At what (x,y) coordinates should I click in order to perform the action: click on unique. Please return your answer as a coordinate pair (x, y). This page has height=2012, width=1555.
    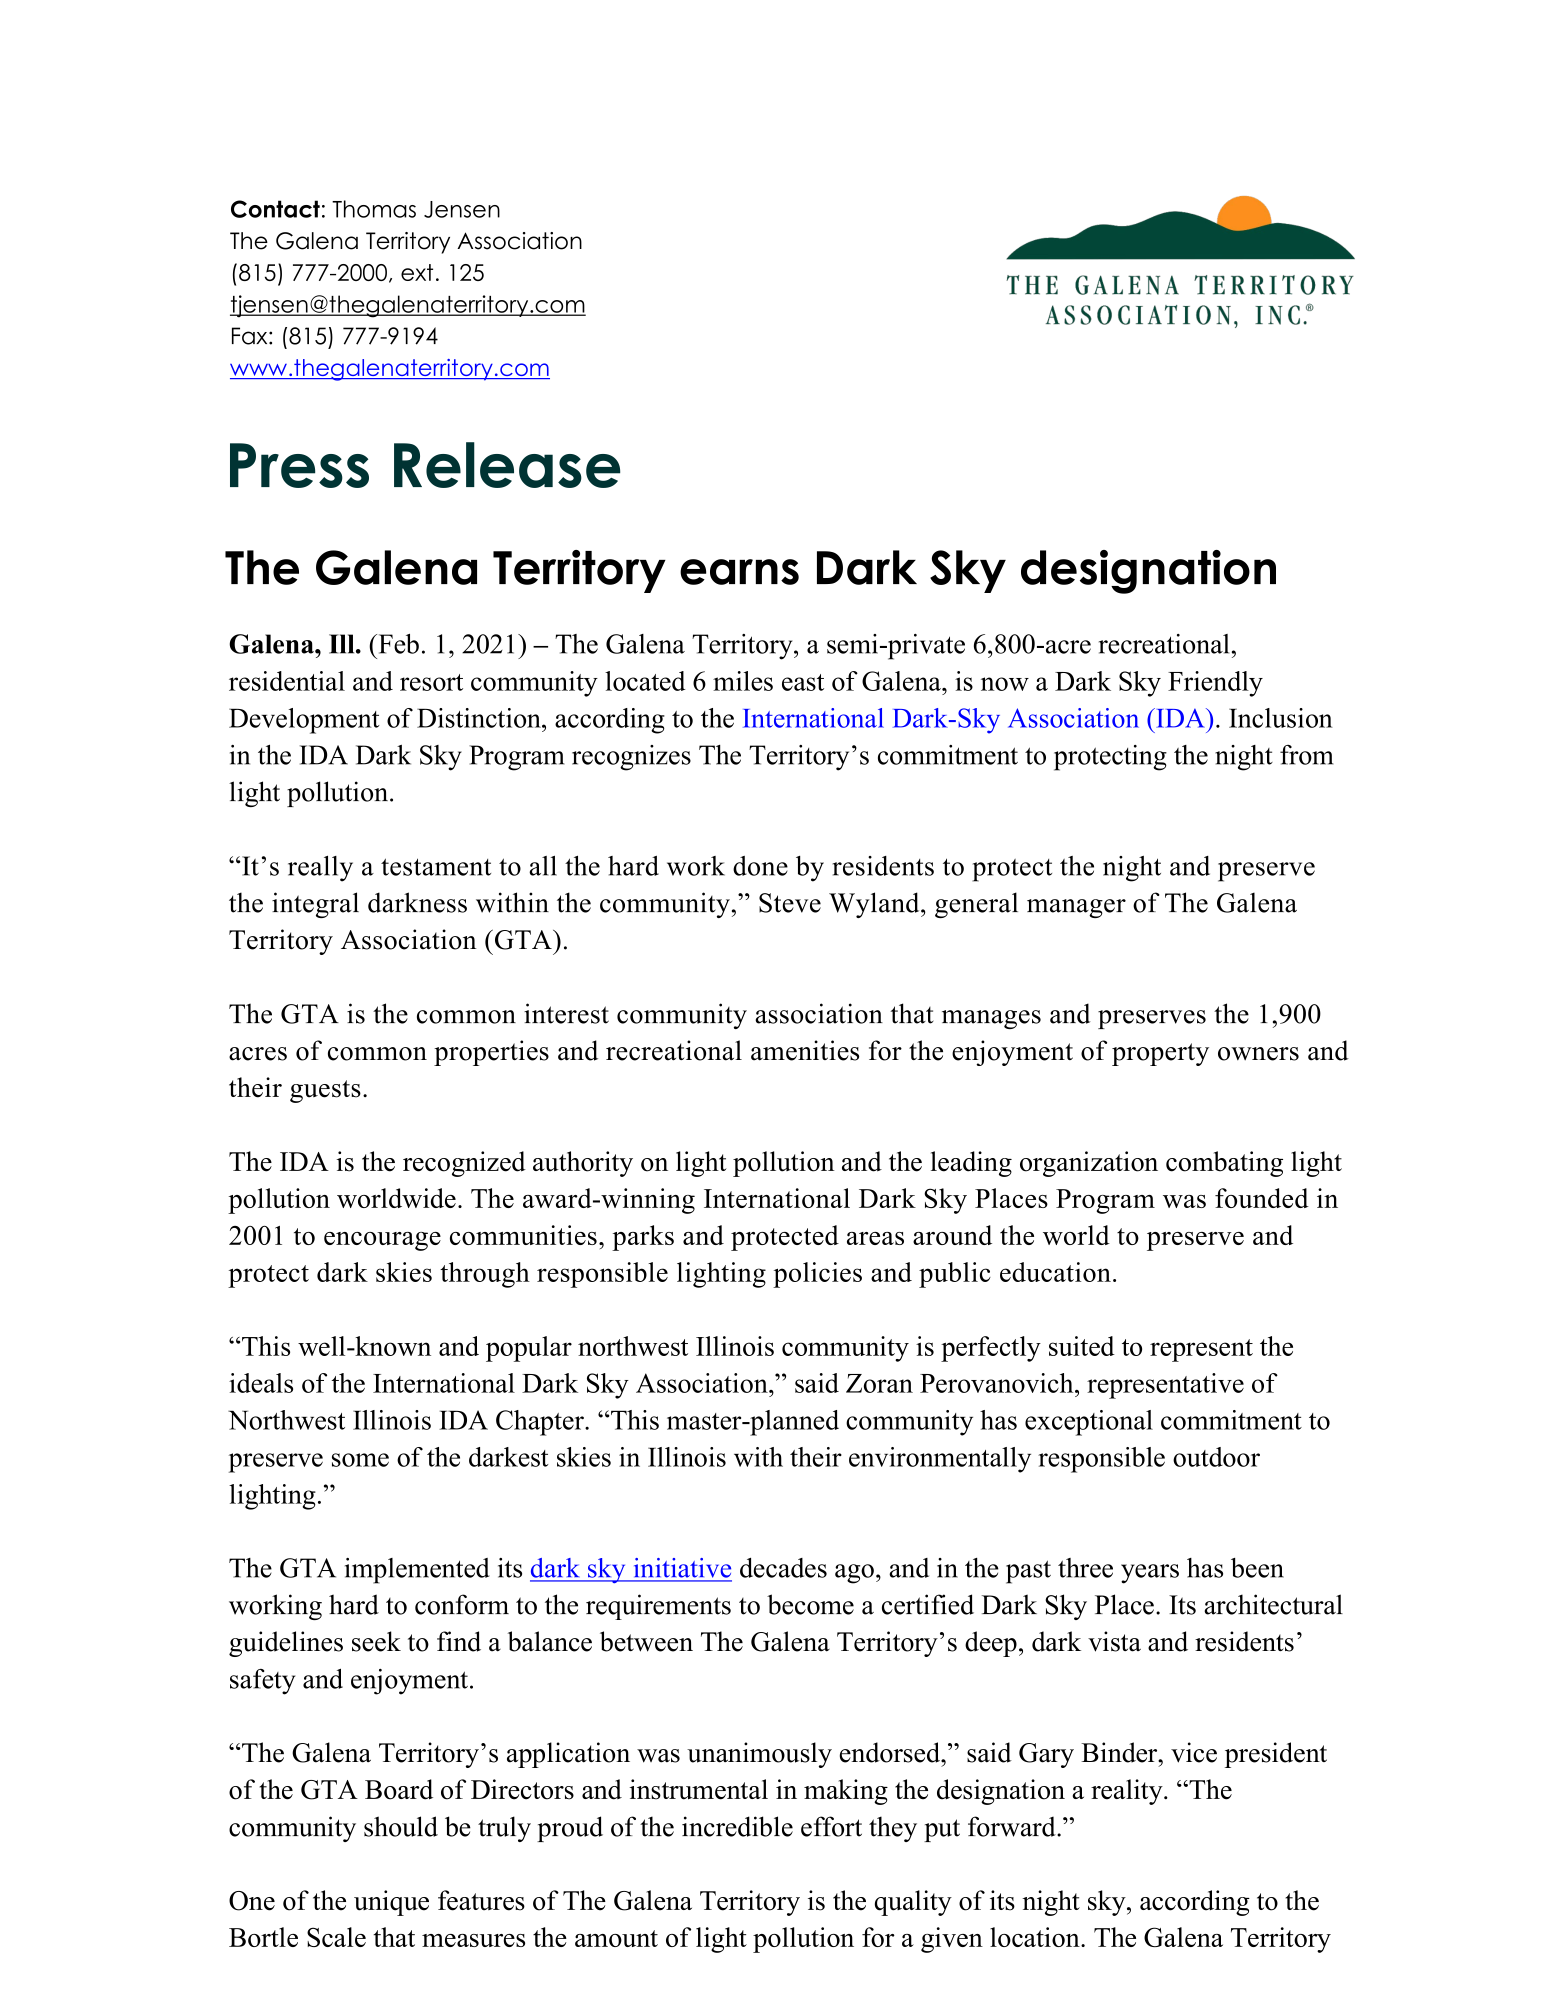
    Looking at the image, I should click on (391, 1903).
